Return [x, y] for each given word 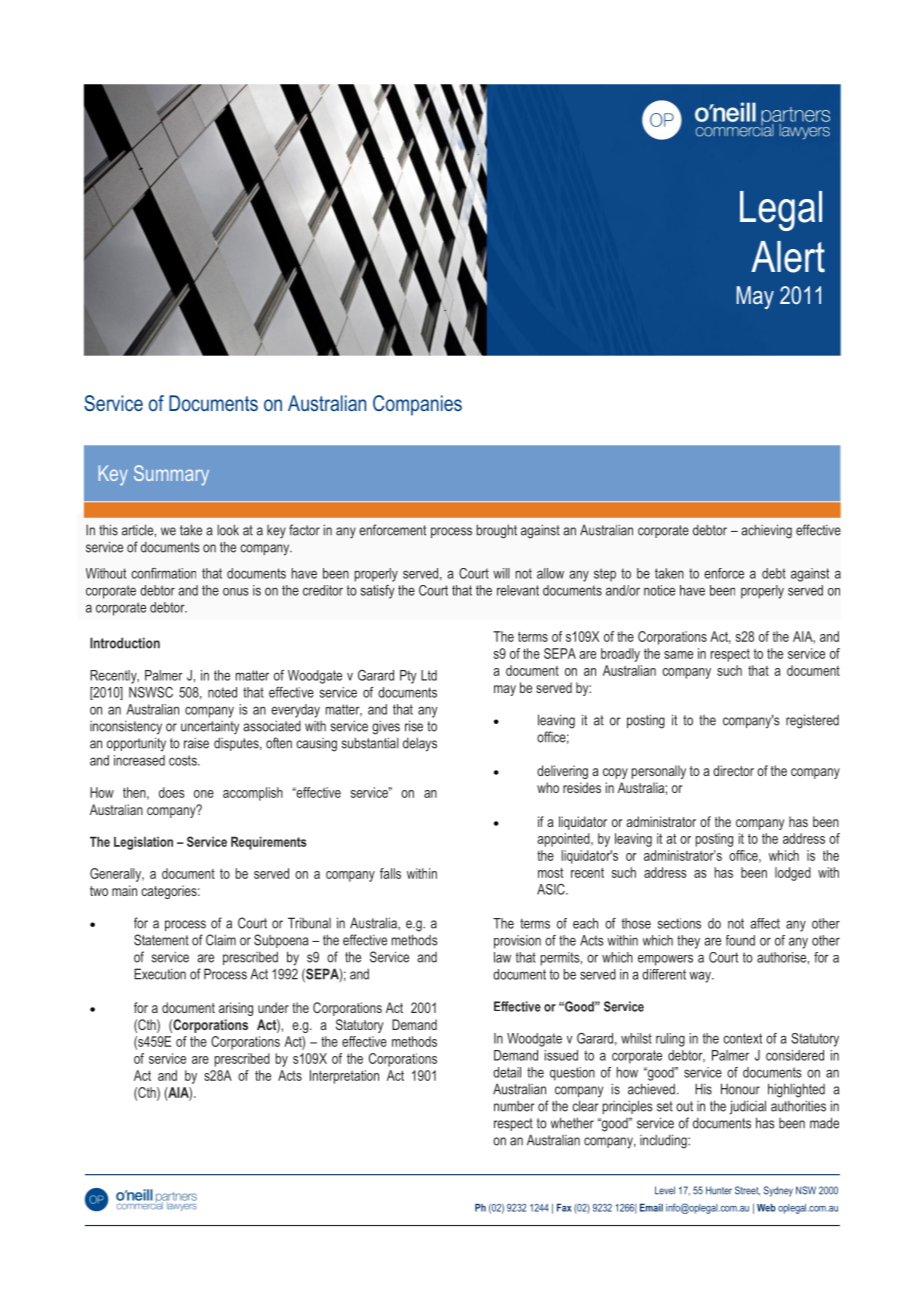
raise [196, 743]
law [502, 957]
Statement [161, 940]
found [740, 940]
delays [420, 744]
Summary [171, 475]
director [733, 770]
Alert [788, 257]
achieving [766, 531]
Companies [417, 405]
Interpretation [344, 1077]
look [228, 530]
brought [496, 531]
